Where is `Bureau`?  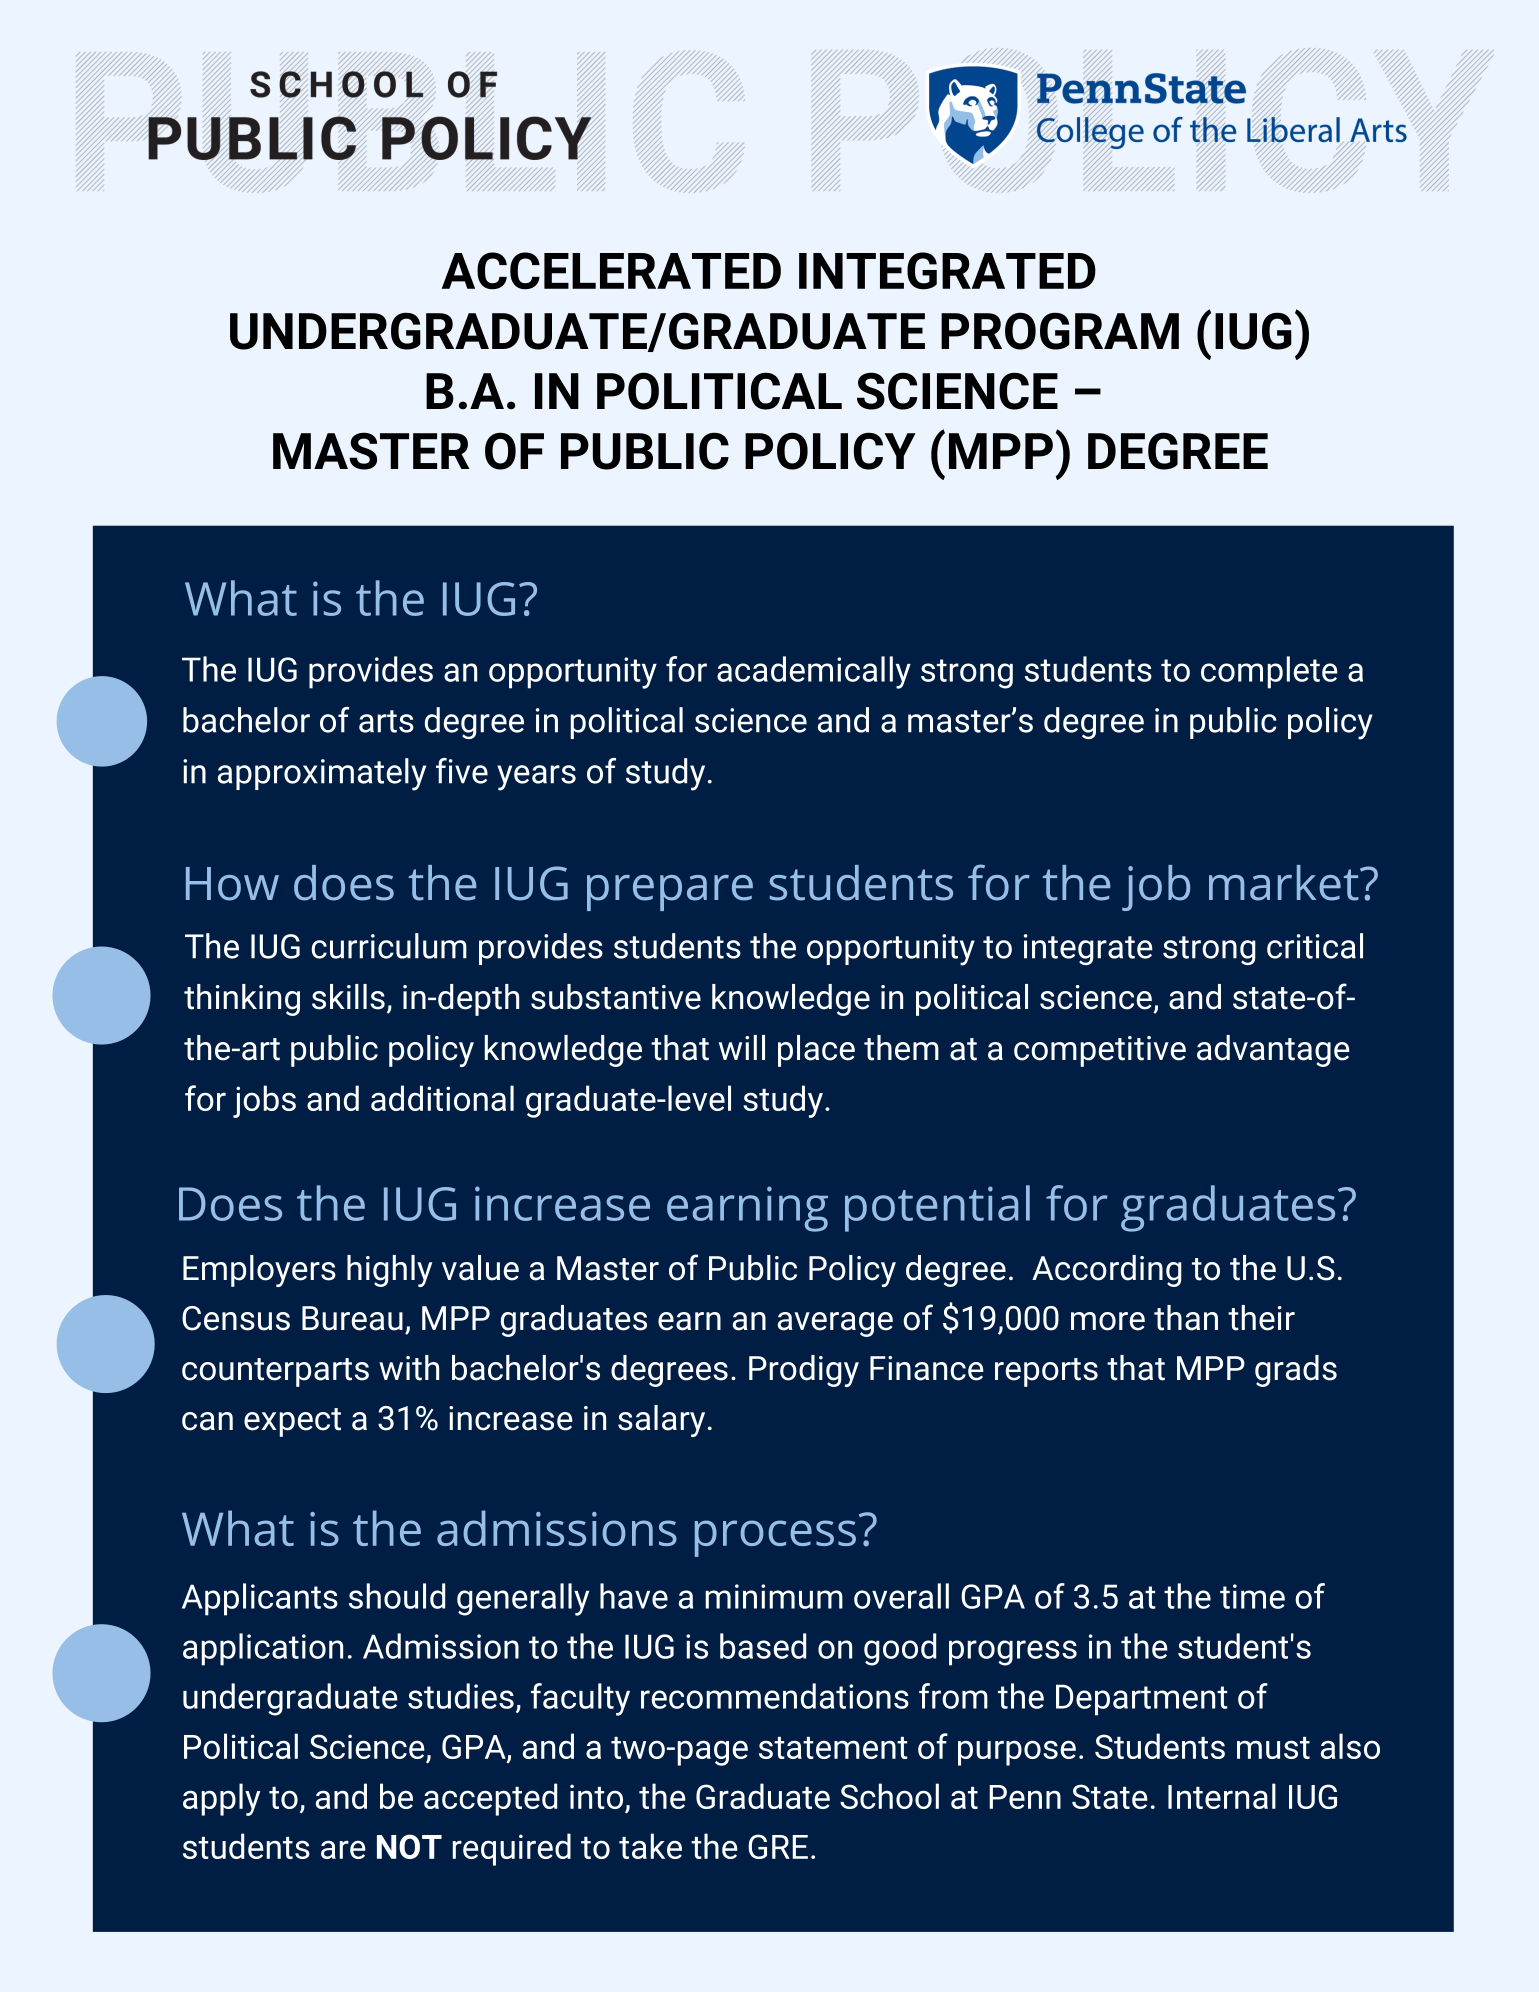 Bureau is located at coordinates (352, 1318).
